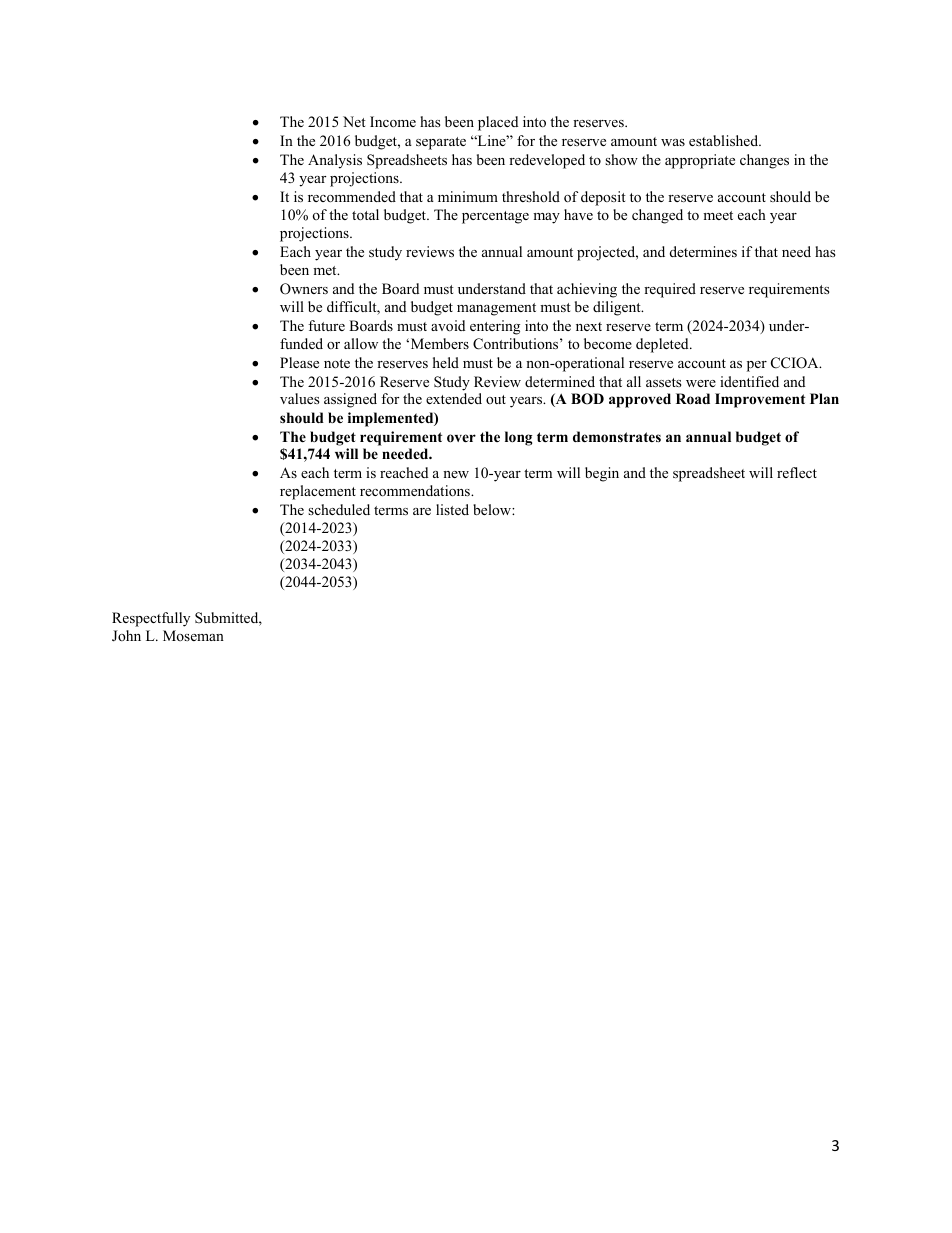  Describe the element at coordinates (452, 509) in the document. I see `listed` at that location.
